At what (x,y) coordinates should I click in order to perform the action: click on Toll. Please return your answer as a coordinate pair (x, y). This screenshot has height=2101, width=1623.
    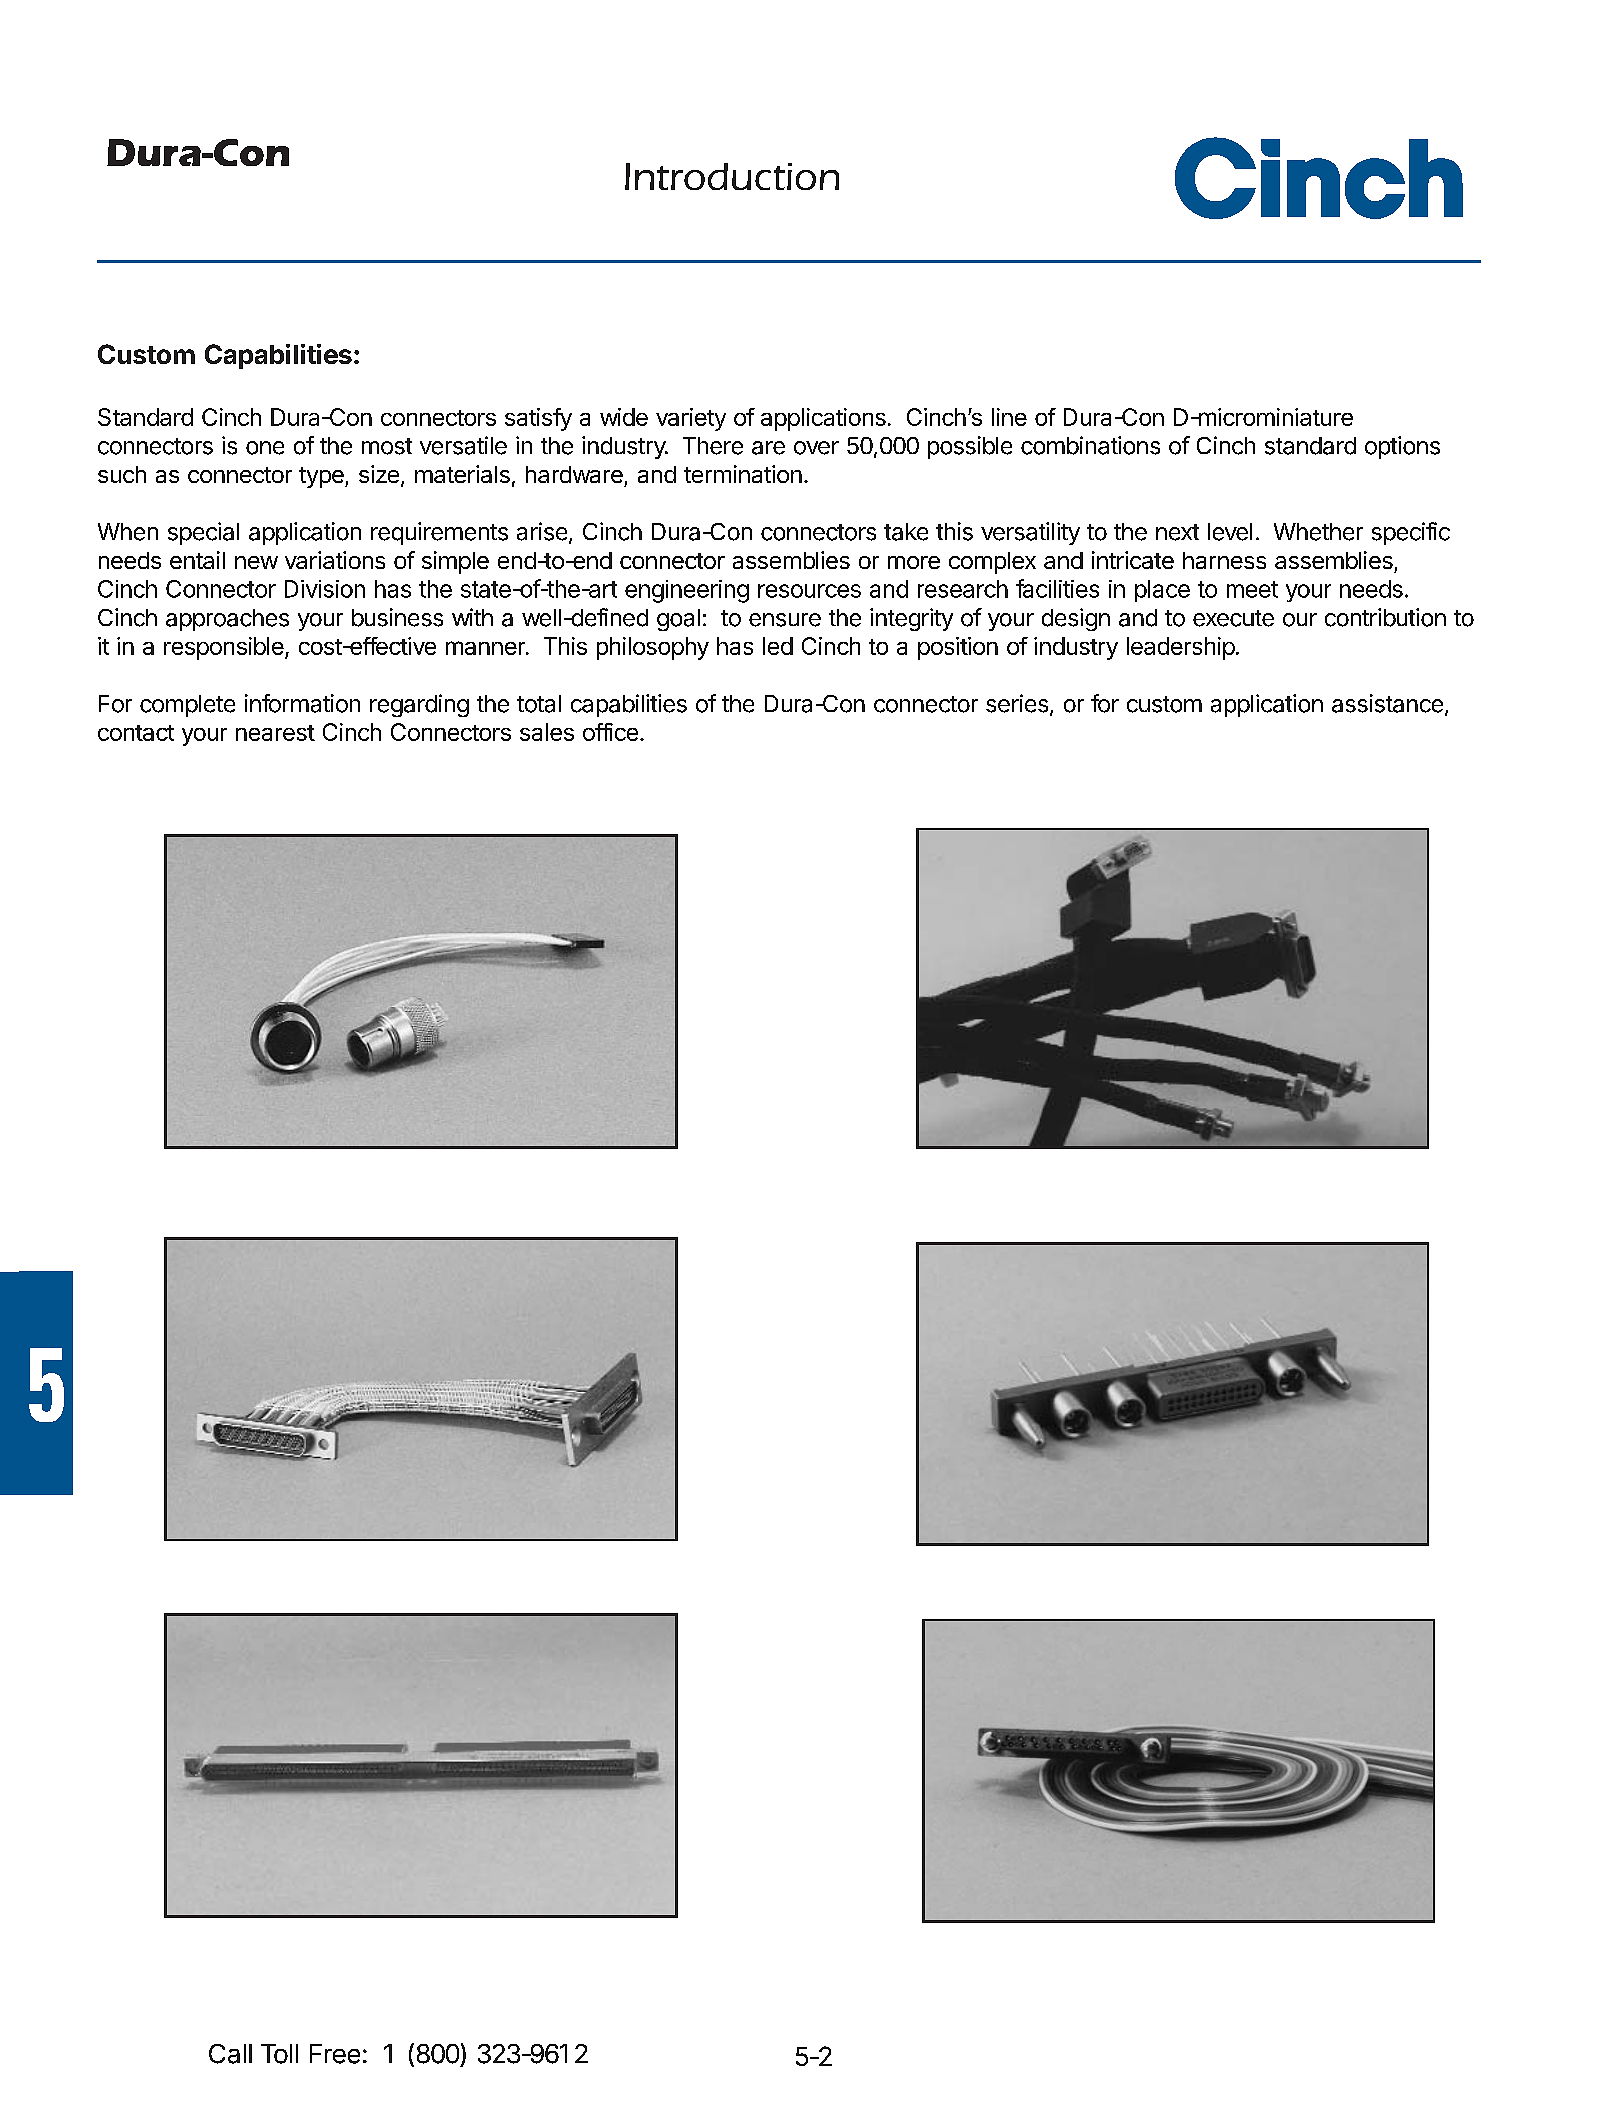
    Looking at the image, I should click on (279, 2054).
